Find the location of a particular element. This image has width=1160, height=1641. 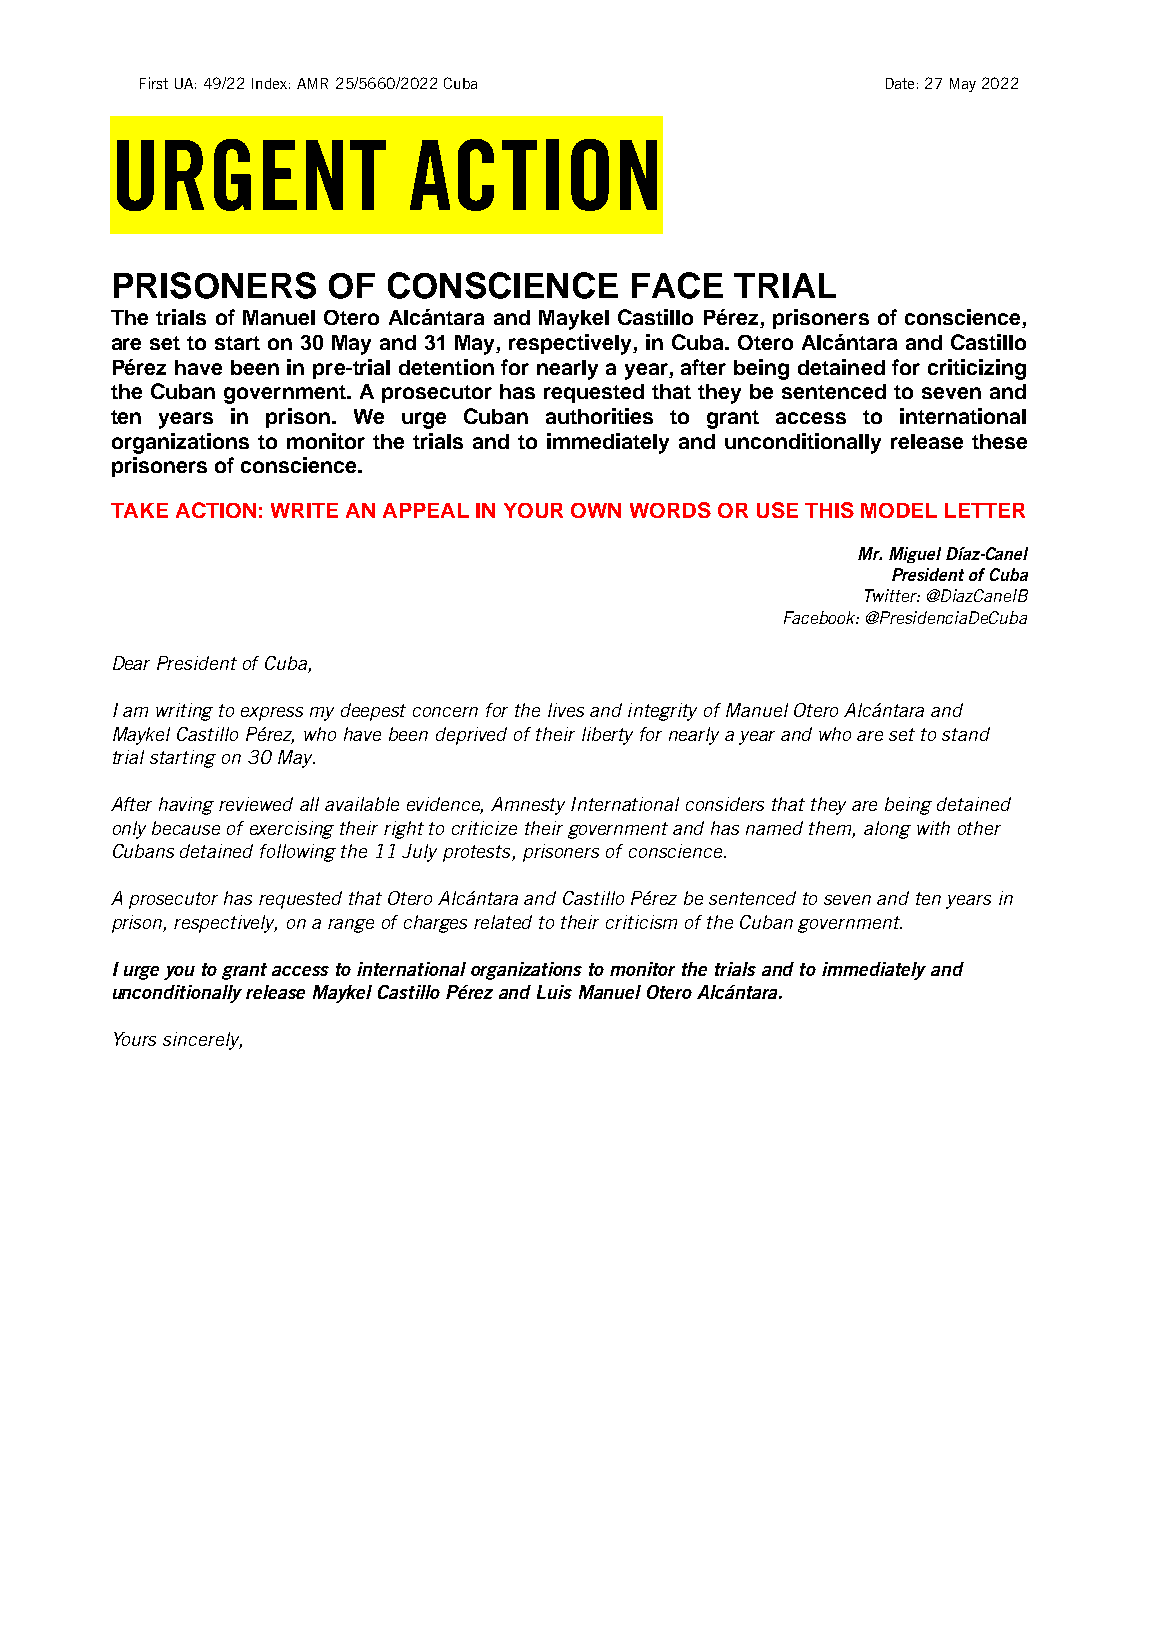

authorities is located at coordinates (599, 416).
